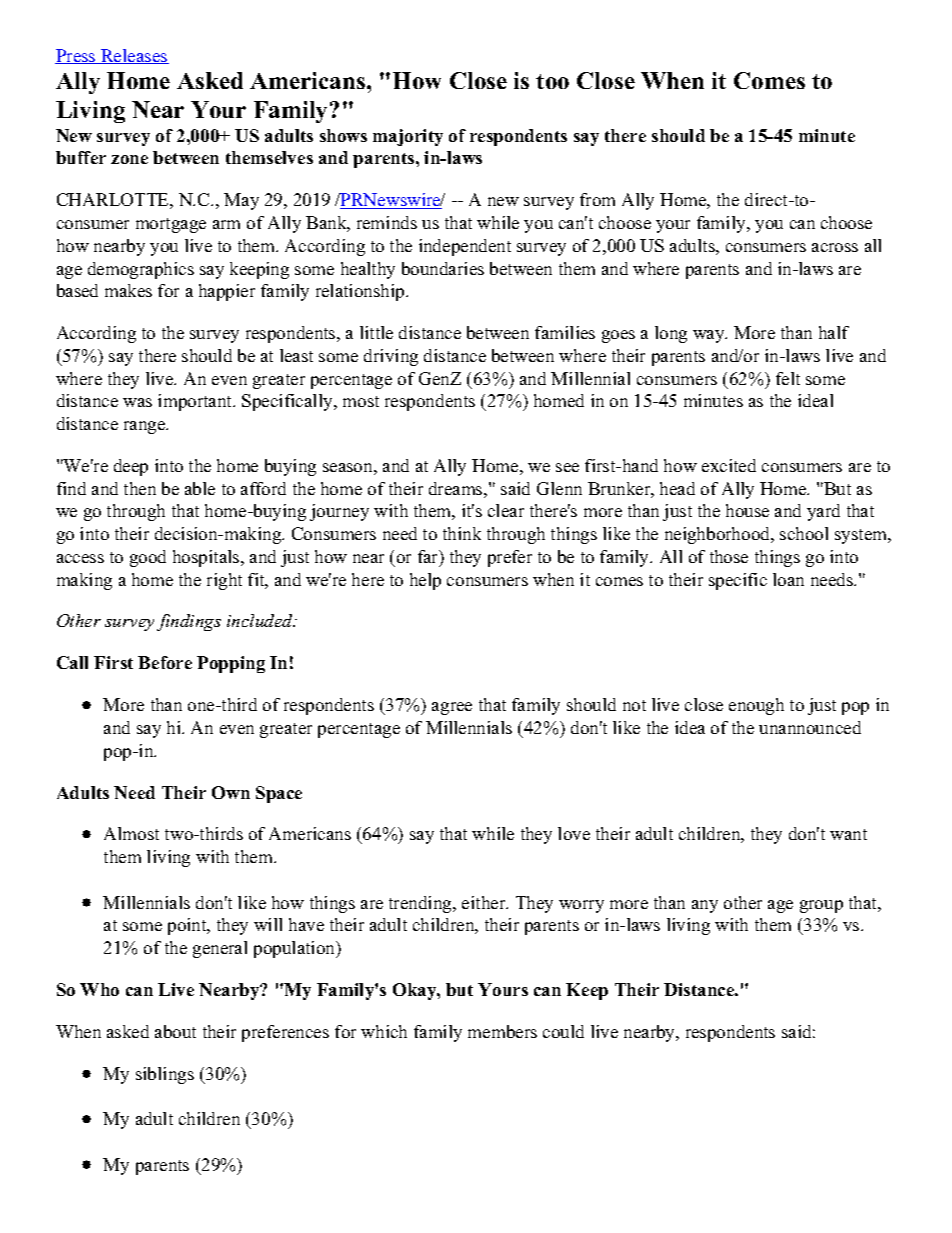  I want to click on Before, so click(165, 662).
